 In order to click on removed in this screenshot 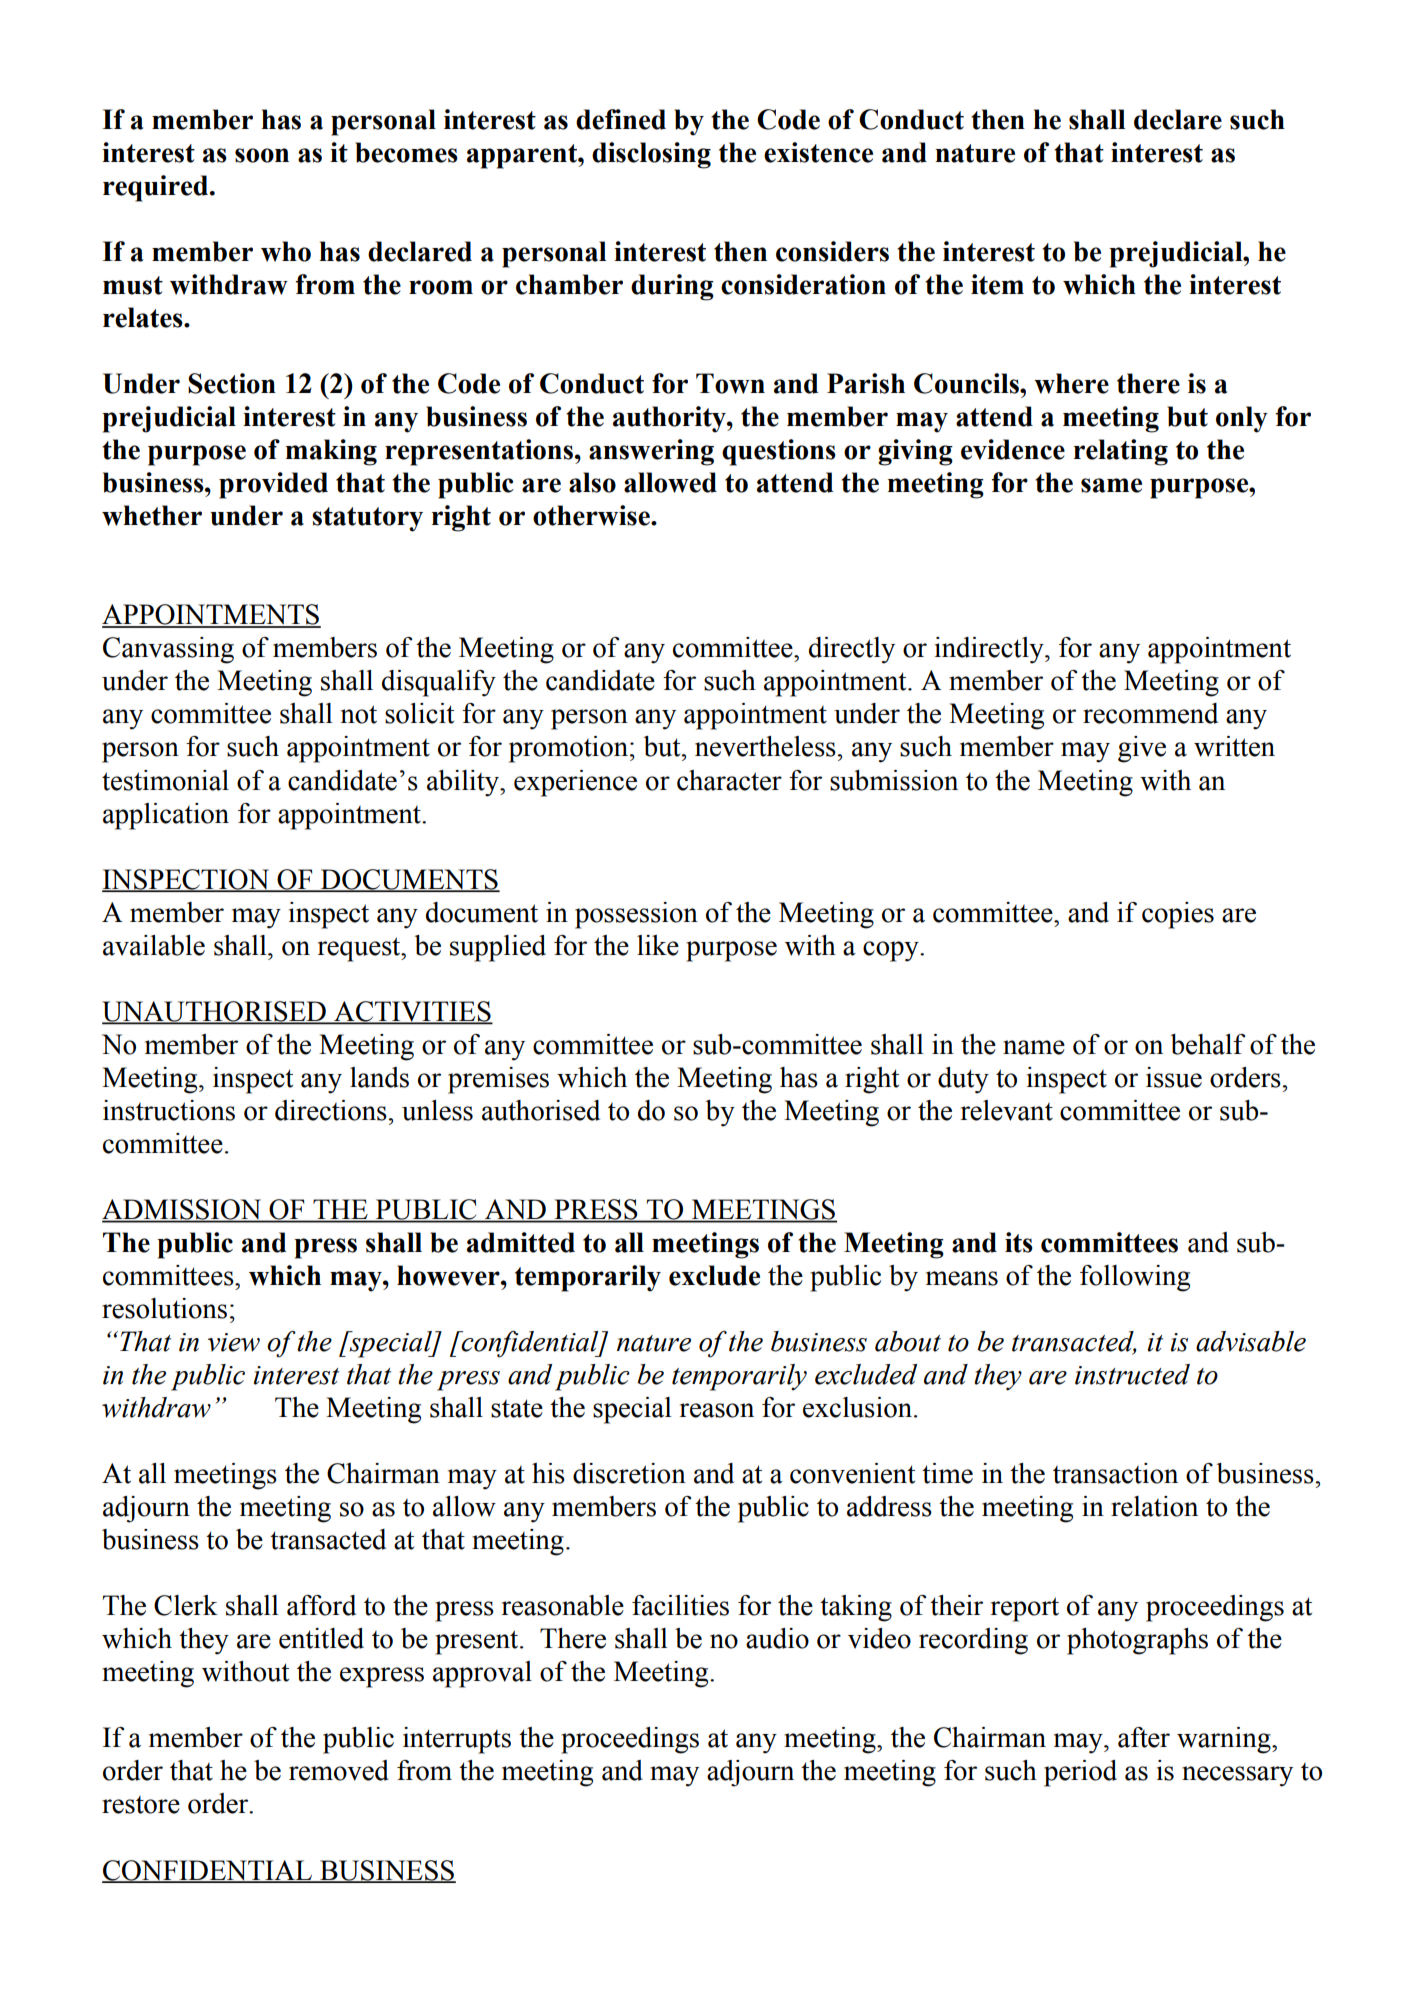, I will do `click(339, 1770)`.
